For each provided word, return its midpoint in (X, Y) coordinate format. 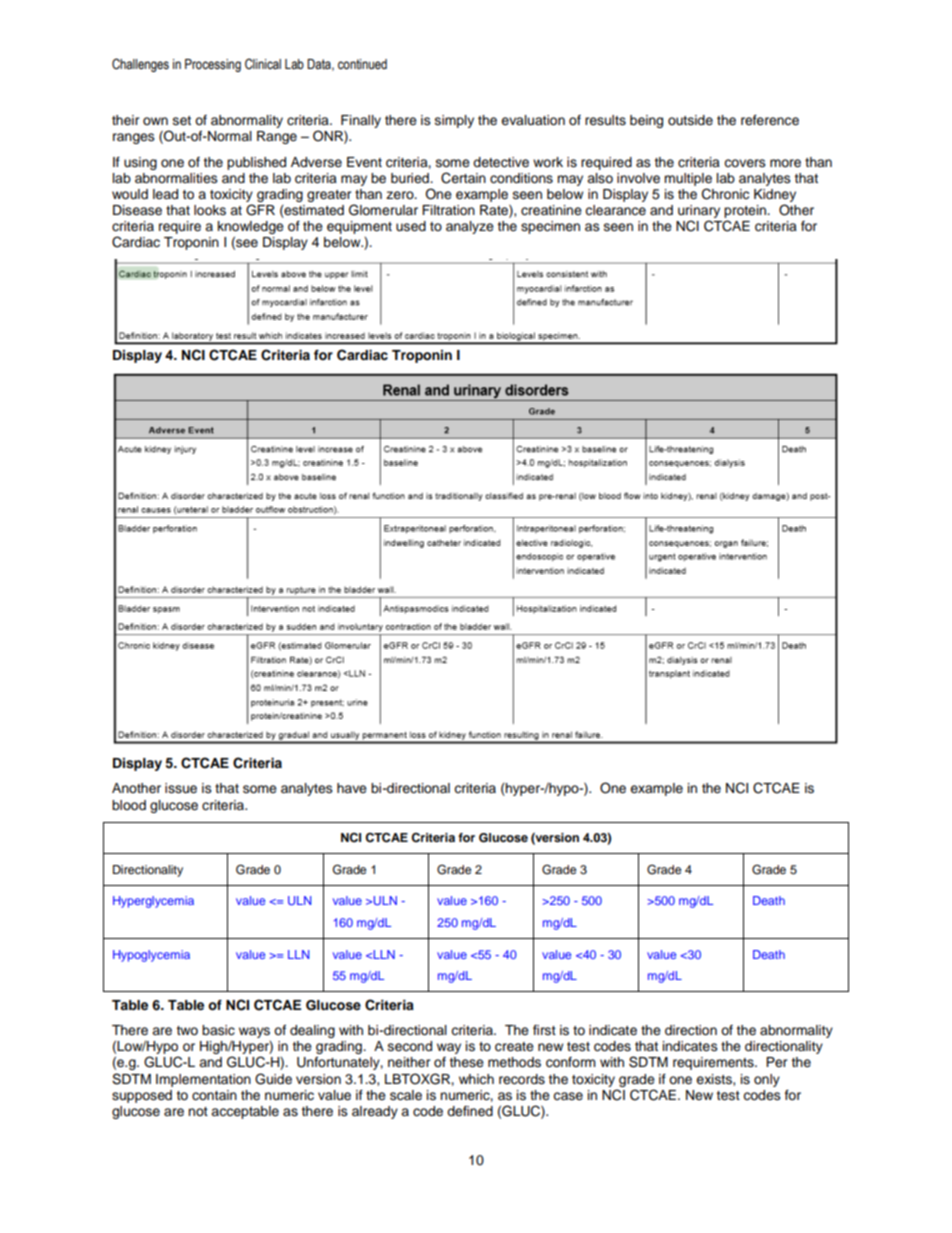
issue (181, 788)
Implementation (203, 1080)
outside (690, 120)
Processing (213, 65)
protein (746, 211)
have (352, 788)
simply (454, 121)
